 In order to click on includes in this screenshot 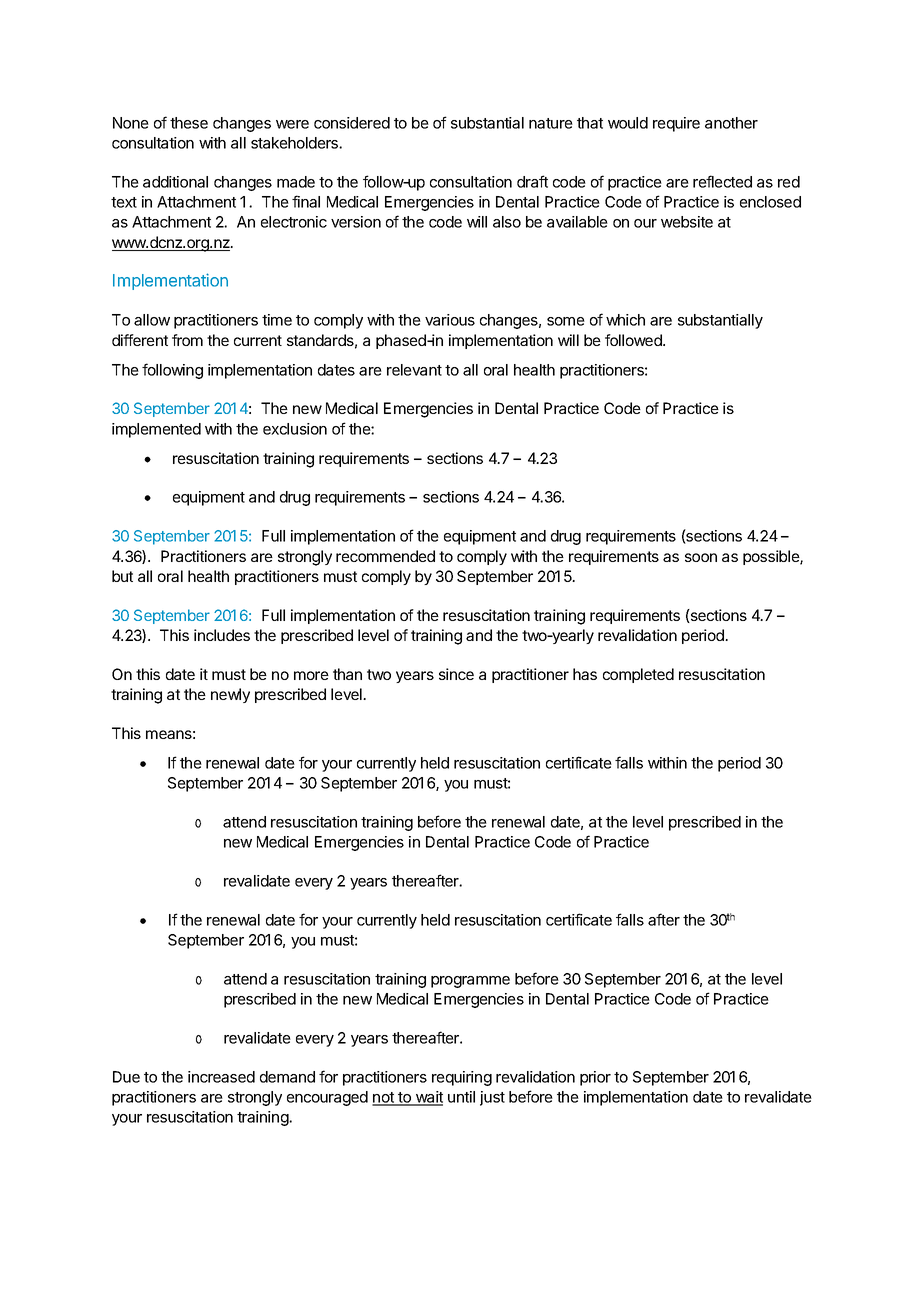, I will do `click(222, 635)`.
